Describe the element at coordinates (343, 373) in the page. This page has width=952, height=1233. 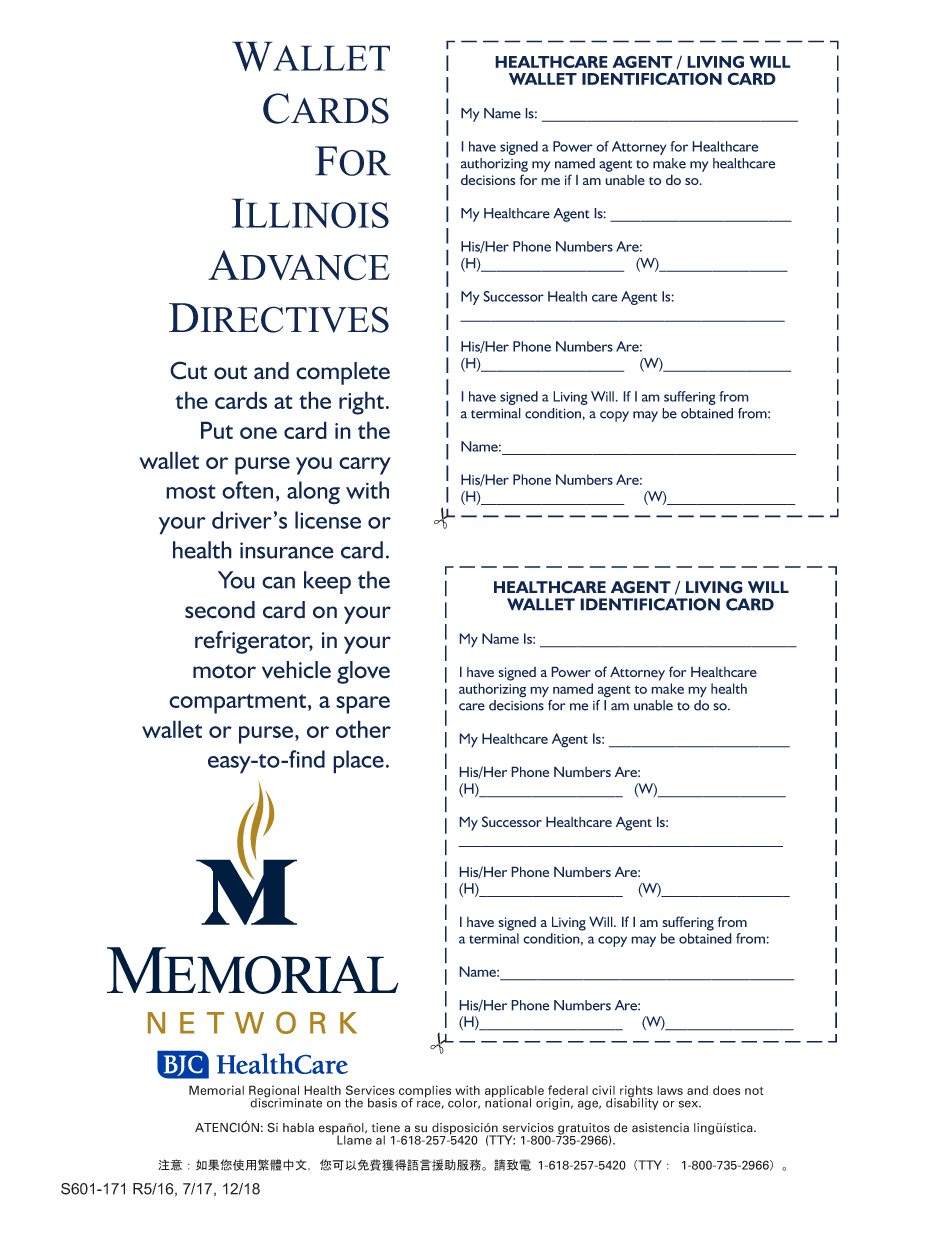
I see `complete` at that location.
